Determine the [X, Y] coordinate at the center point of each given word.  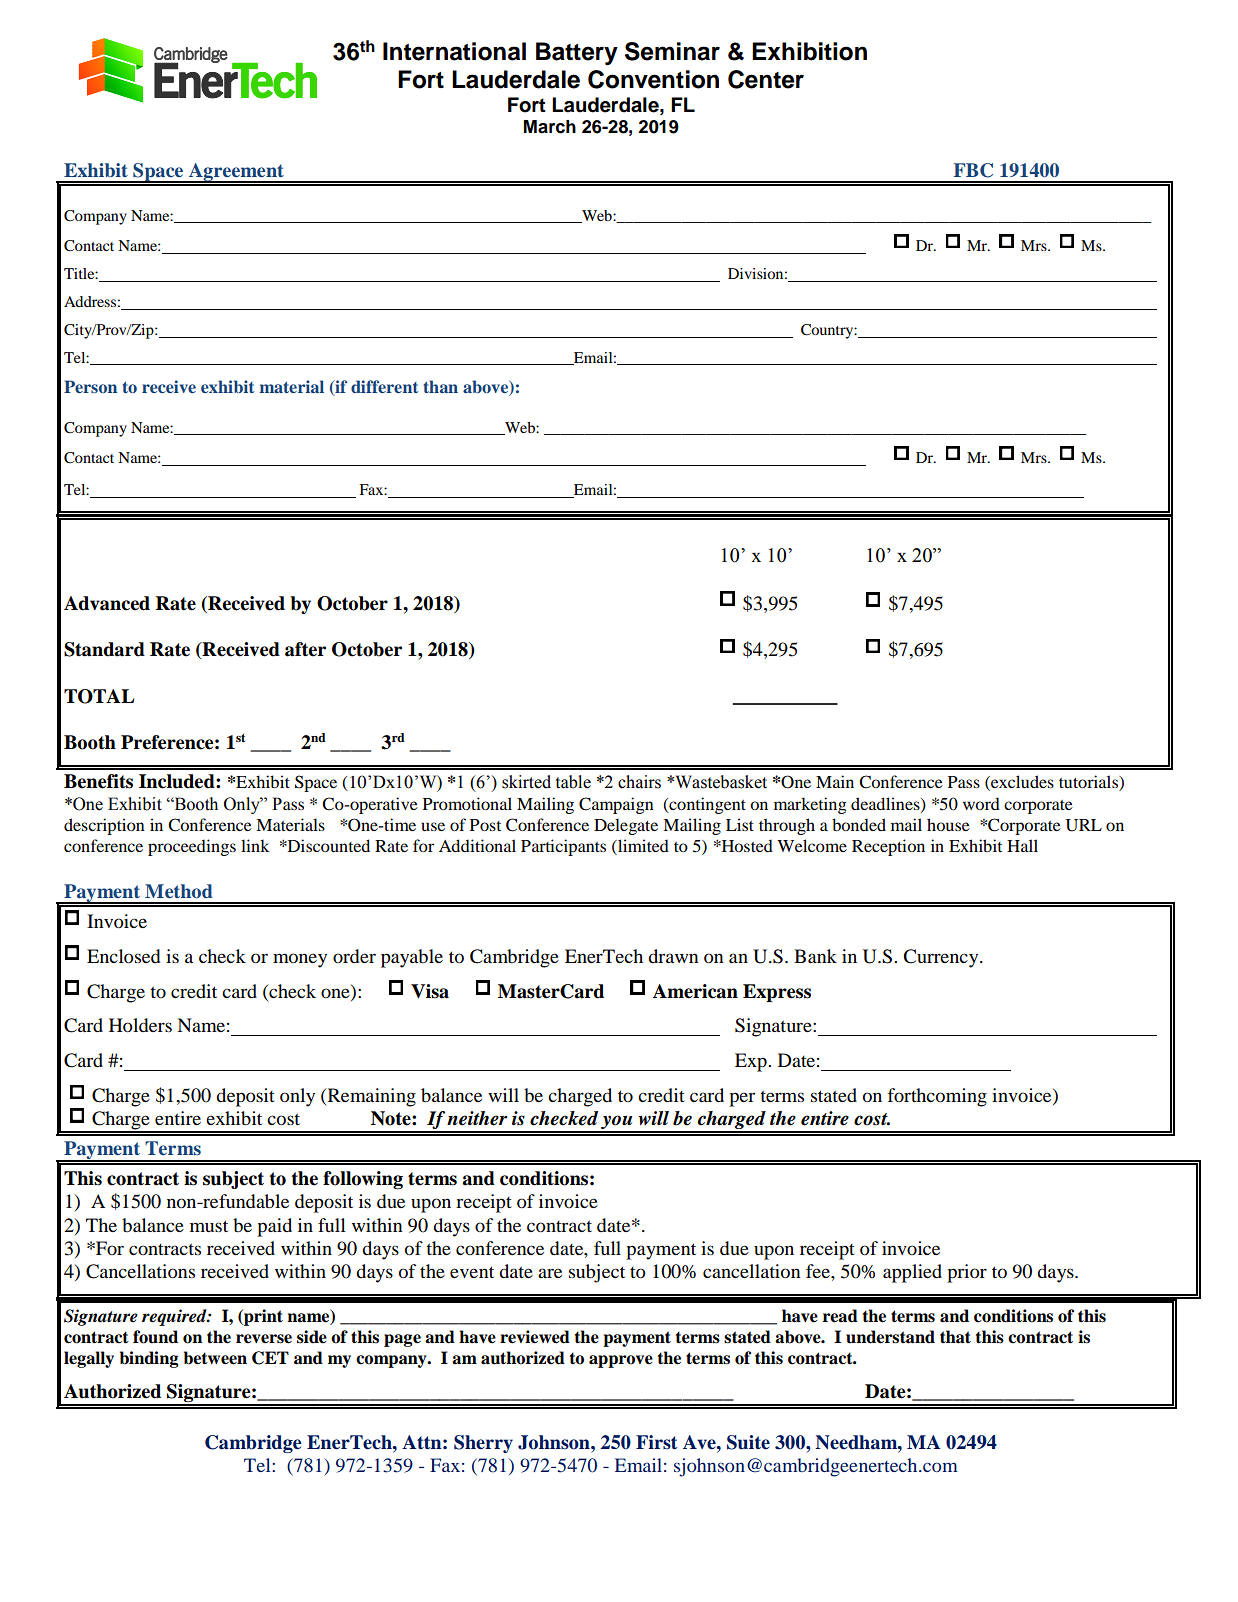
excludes [1021, 783]
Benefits [98, 781]
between [215, 1358]
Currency [942, 958]
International [454, 51]
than [440, 386]
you [617, 1123]
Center [766, 79]
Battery [577, 54]
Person [90, 386]
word [981, 803]
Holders [140, 1025]
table [573, 782]
